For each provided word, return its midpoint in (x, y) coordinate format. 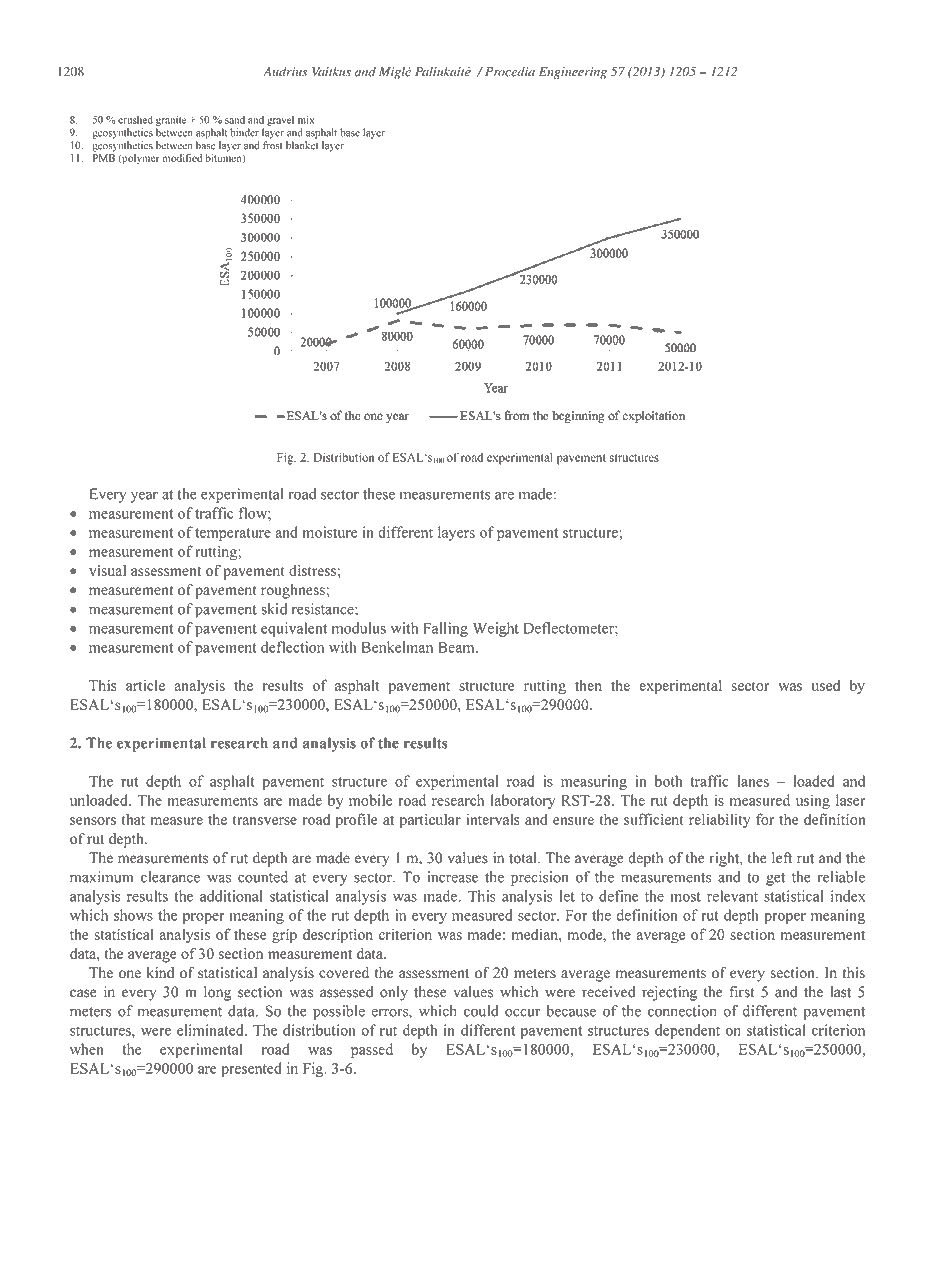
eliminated (211, 1030)
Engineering (573, 73)
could (481, 1011)
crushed (135, 119)
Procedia (508, 71)
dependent (687, 1031)
